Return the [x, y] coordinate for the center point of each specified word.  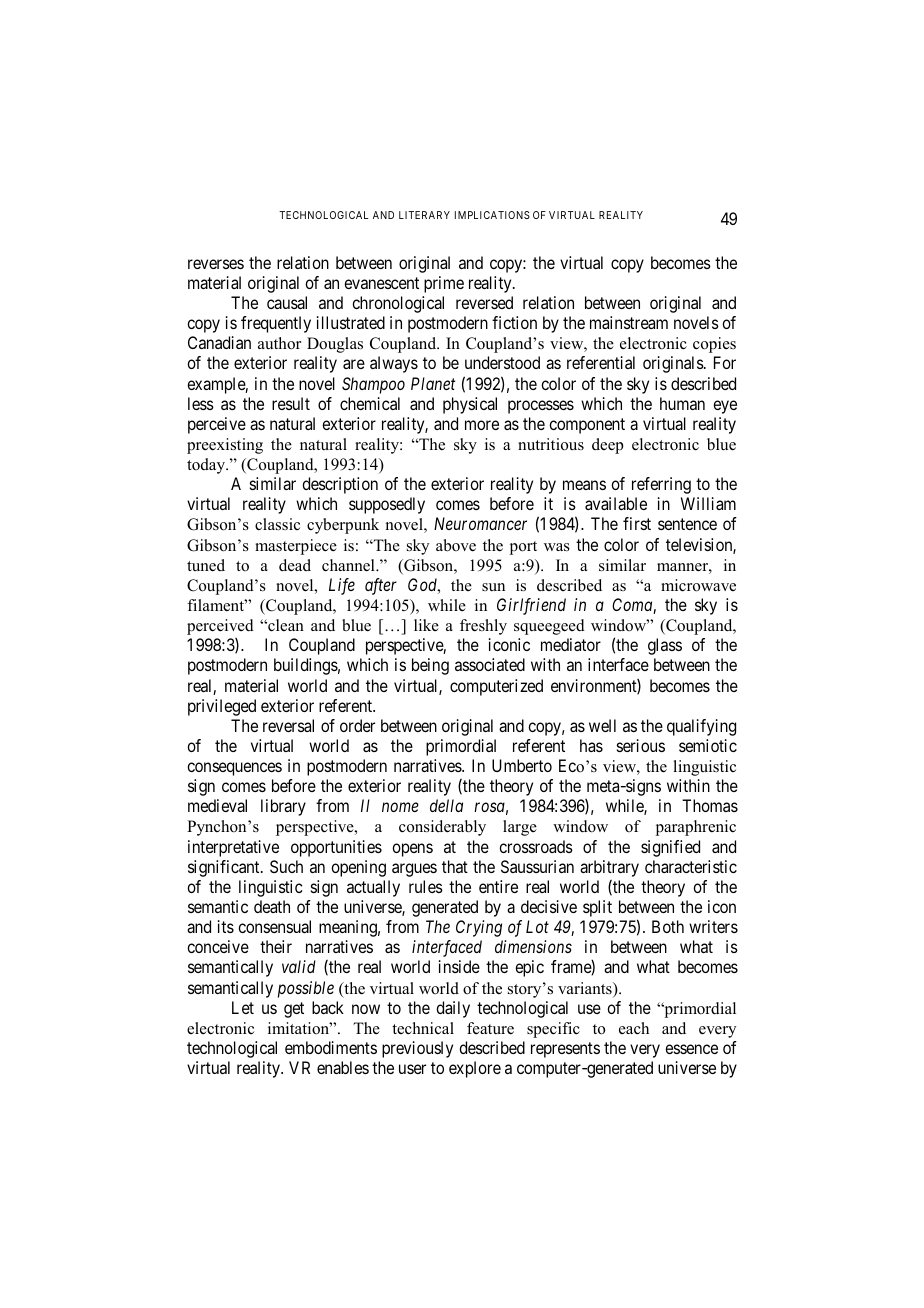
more [482, 425]
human [682, 403]
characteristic [691, 866]
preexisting [225, 446]
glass [665, 646]
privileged [222, 707]
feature [490, 1028]
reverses [216, 264]
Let [243, 1007]
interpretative [233, 848]
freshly [483, 627]
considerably [442, 828]
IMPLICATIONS [492, 215]
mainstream [629, 322]
